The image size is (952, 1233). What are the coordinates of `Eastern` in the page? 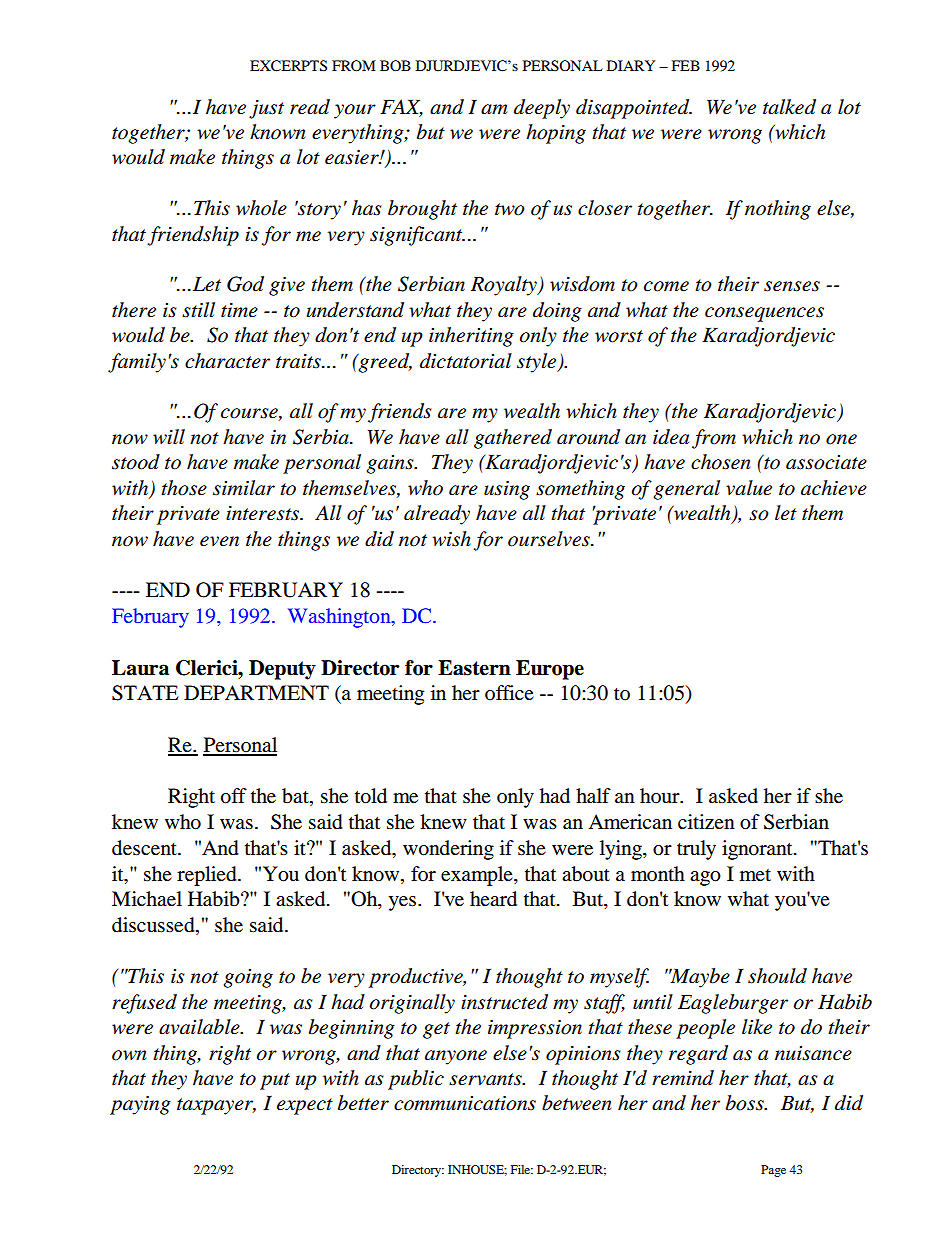 It's located at (474, 668).
